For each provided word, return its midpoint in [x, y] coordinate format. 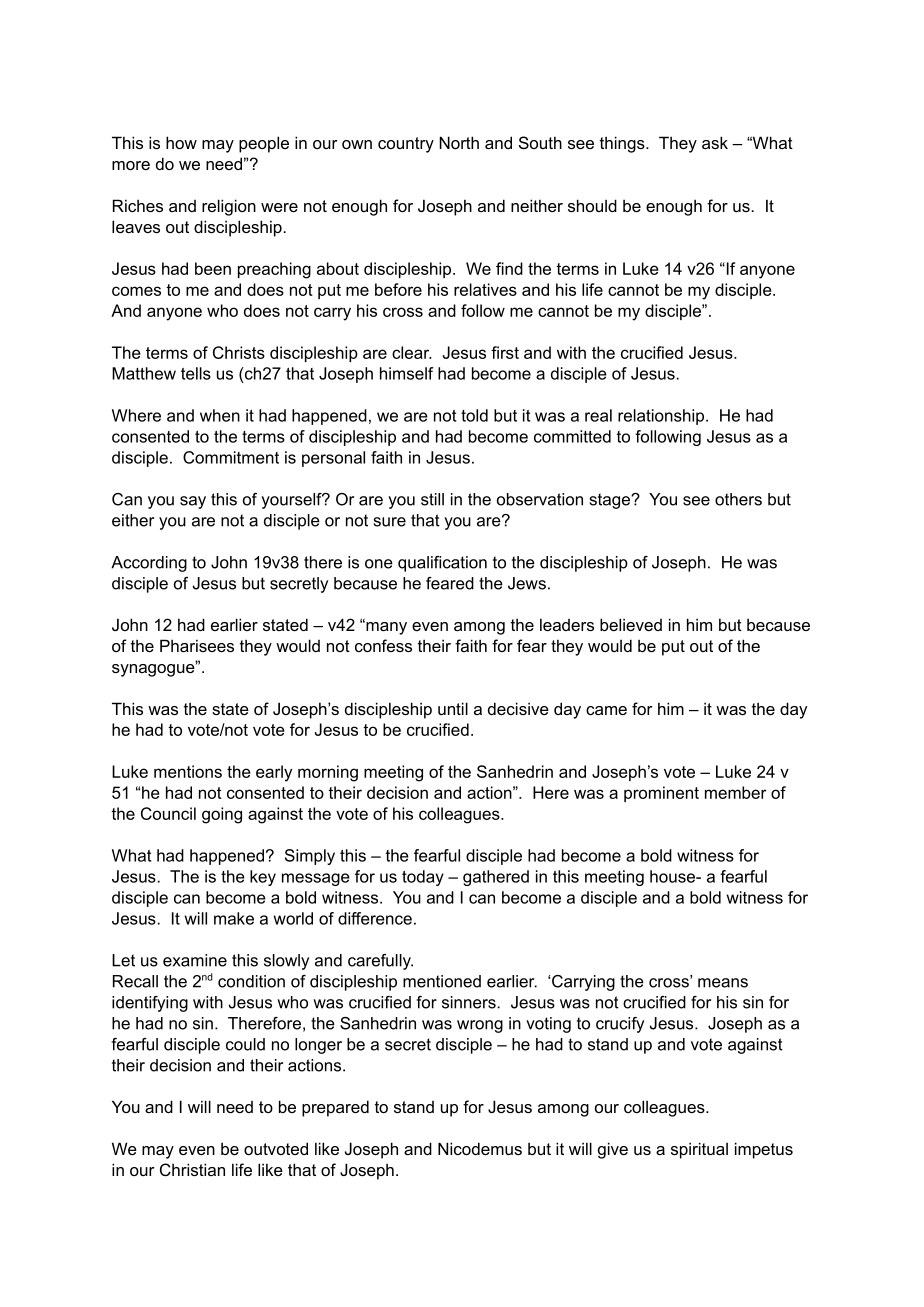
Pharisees [197, 645]
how [181, 142]
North [459, 142]
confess [383, 645]
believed [631, 624]
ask [715, 142]
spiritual [699, 1150]
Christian [192, 1169]
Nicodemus [480, 1148]
